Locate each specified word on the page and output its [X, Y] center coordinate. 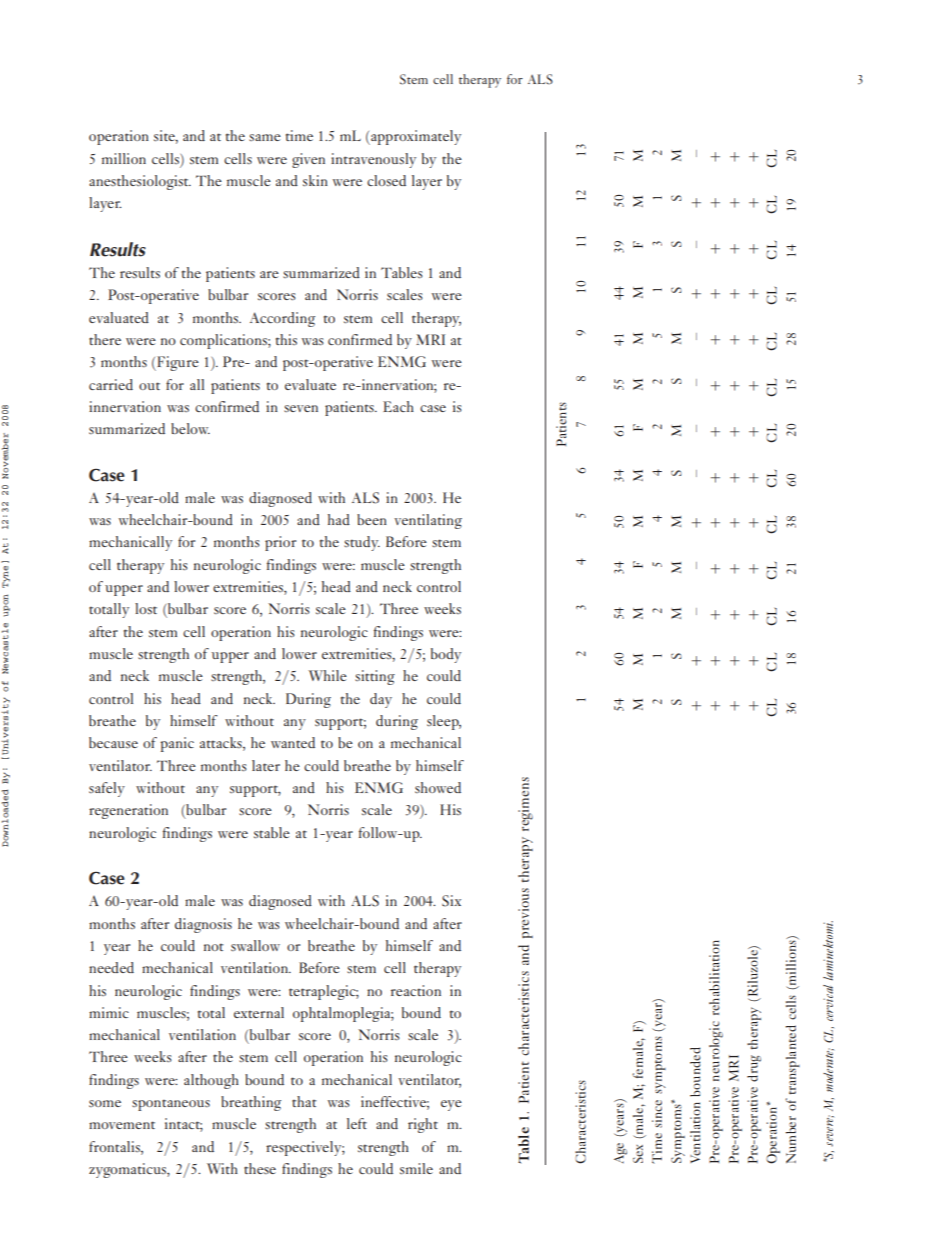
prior [280, 543]
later [266, 765]
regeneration [128, 811]
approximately [415, 137]
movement [122, 1125]
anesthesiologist [140, 182]
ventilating [428, 521]
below [190, 428]
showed [438, 787]
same [265, 137]
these [260, 1168]
